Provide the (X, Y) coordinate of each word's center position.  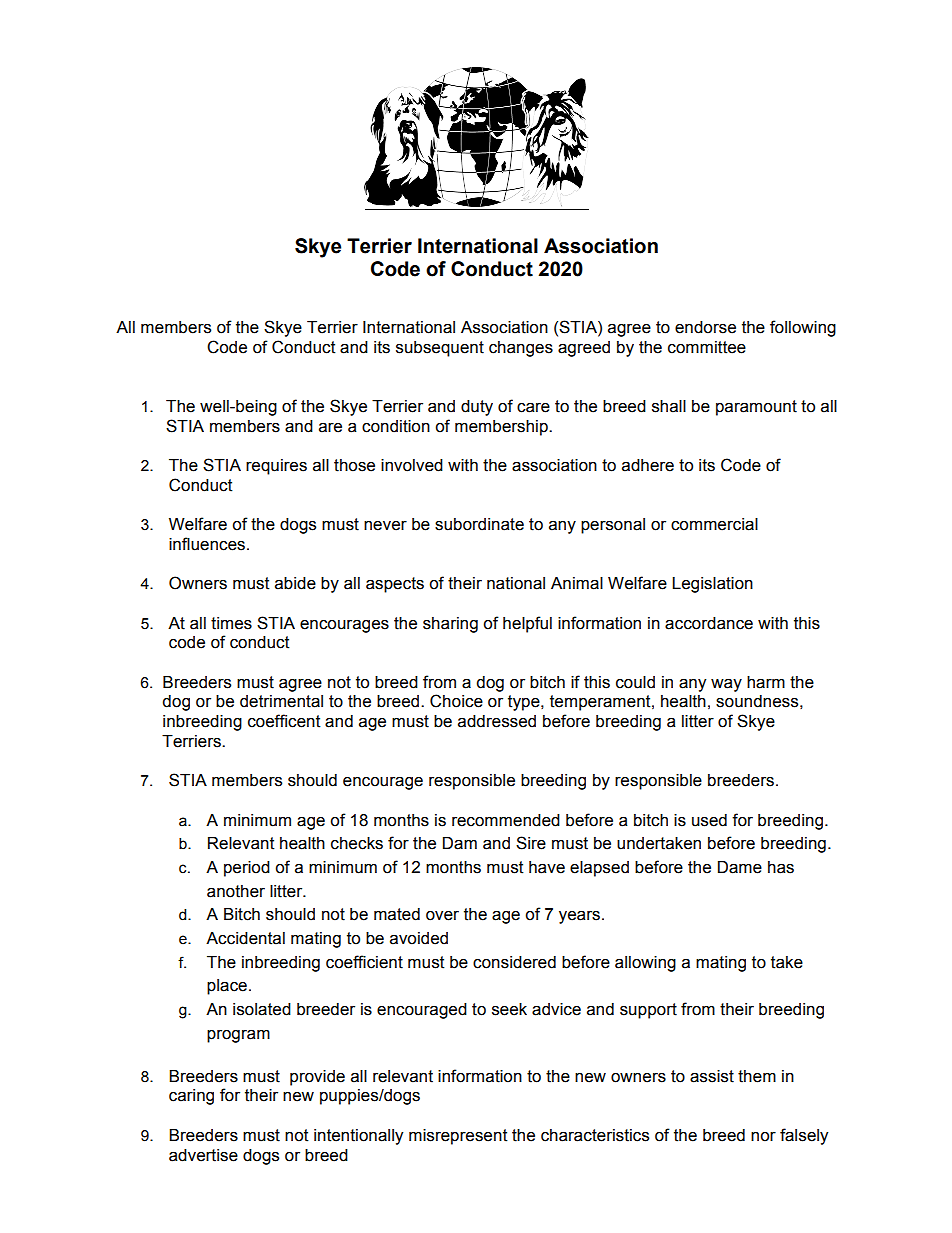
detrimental (281, 701)
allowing (645, 964)
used (709, 820)
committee (707, 347)
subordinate (479, 524)
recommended (506, 820)
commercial (714, 524)
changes (521, 349)
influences (208, 544)
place (227, 987)
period (247, 869)
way (726, 685)
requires (276, 467)
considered (514, 962)
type (525, 703)
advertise (203, 1155)
